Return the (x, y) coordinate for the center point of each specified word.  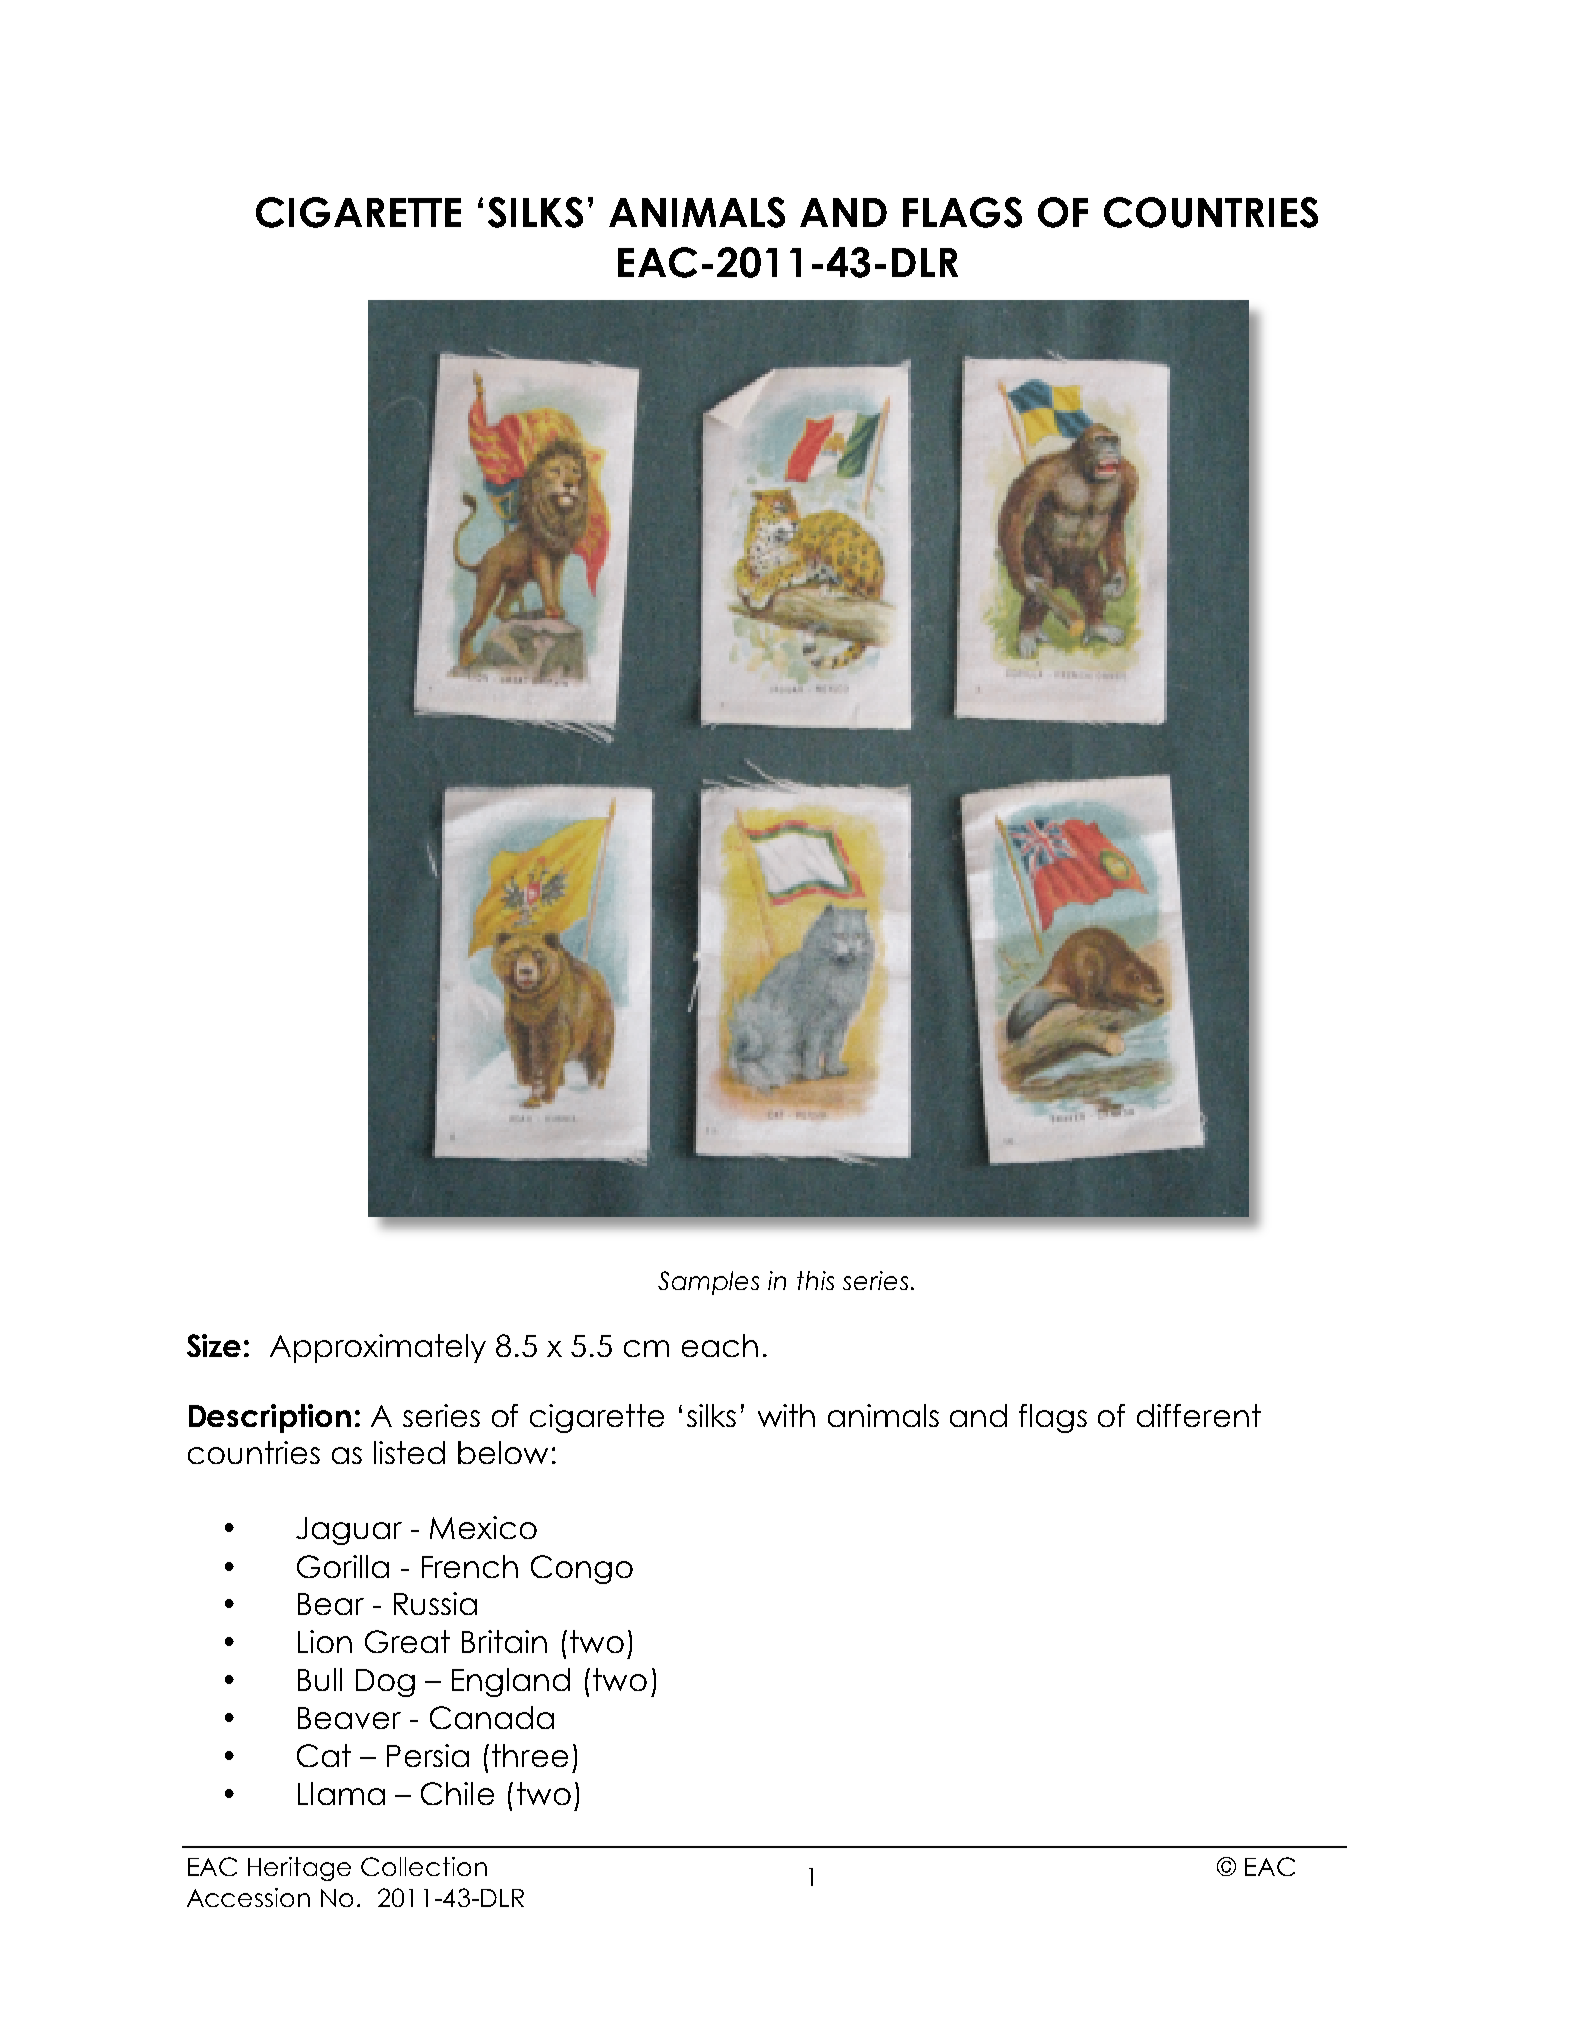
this (815, 1280)
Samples (708, 1283)
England (511, 1682)
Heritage (299, 1869)
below (503, 1452)
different (1199, 1415)
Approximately (378, 1348)
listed (409, 1452)
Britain (504, 1641)
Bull (320, 1679)
